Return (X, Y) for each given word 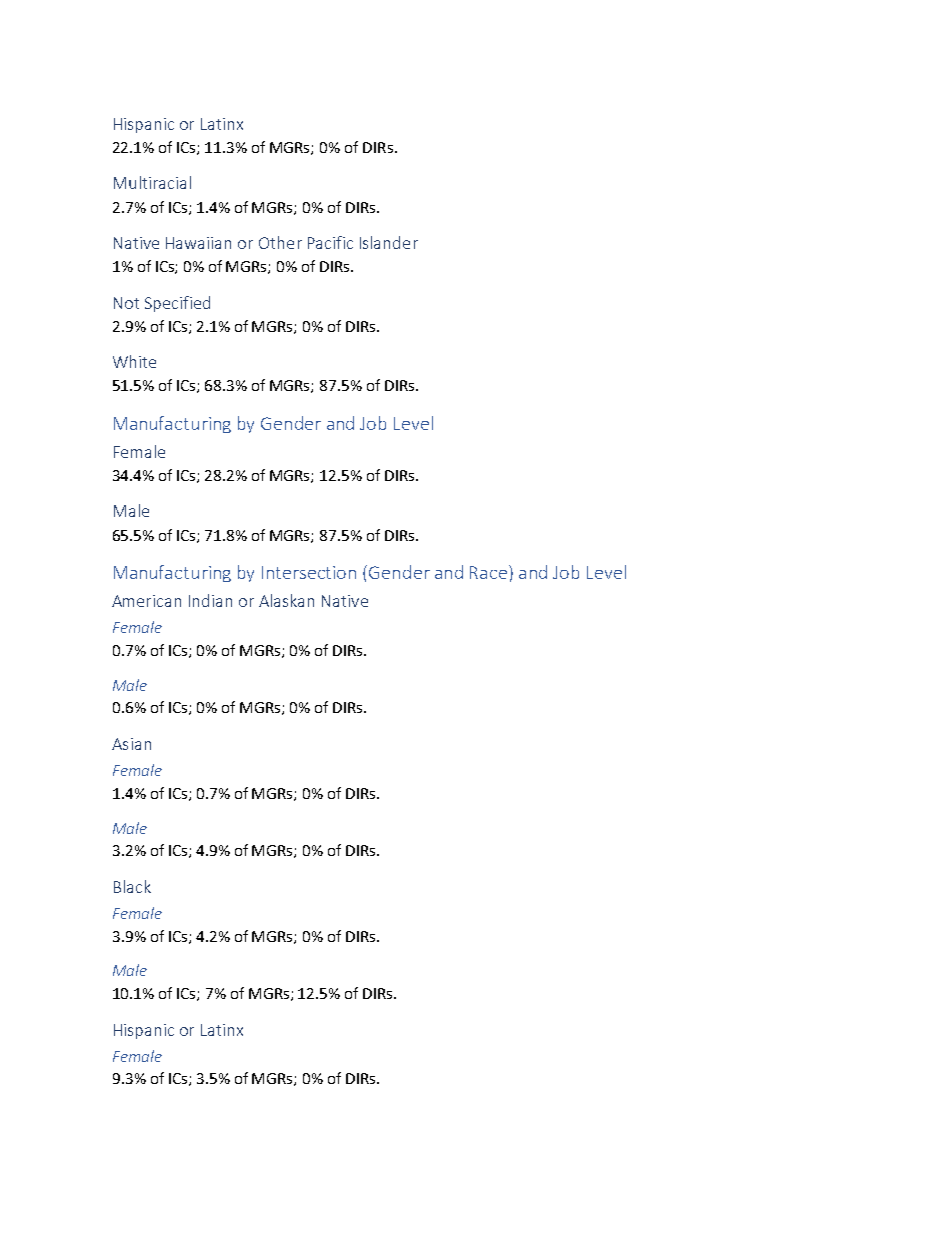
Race (490, 572)
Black (132, 886)
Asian (131, 744)
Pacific (330, 242)
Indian (210, 600)
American (146, 601)
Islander (389, 242)
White (134, 361)
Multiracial (152, 182)
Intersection (309, 572)
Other (280, 242)
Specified (177, 304)
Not (126, 303)
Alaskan (286, 600)
